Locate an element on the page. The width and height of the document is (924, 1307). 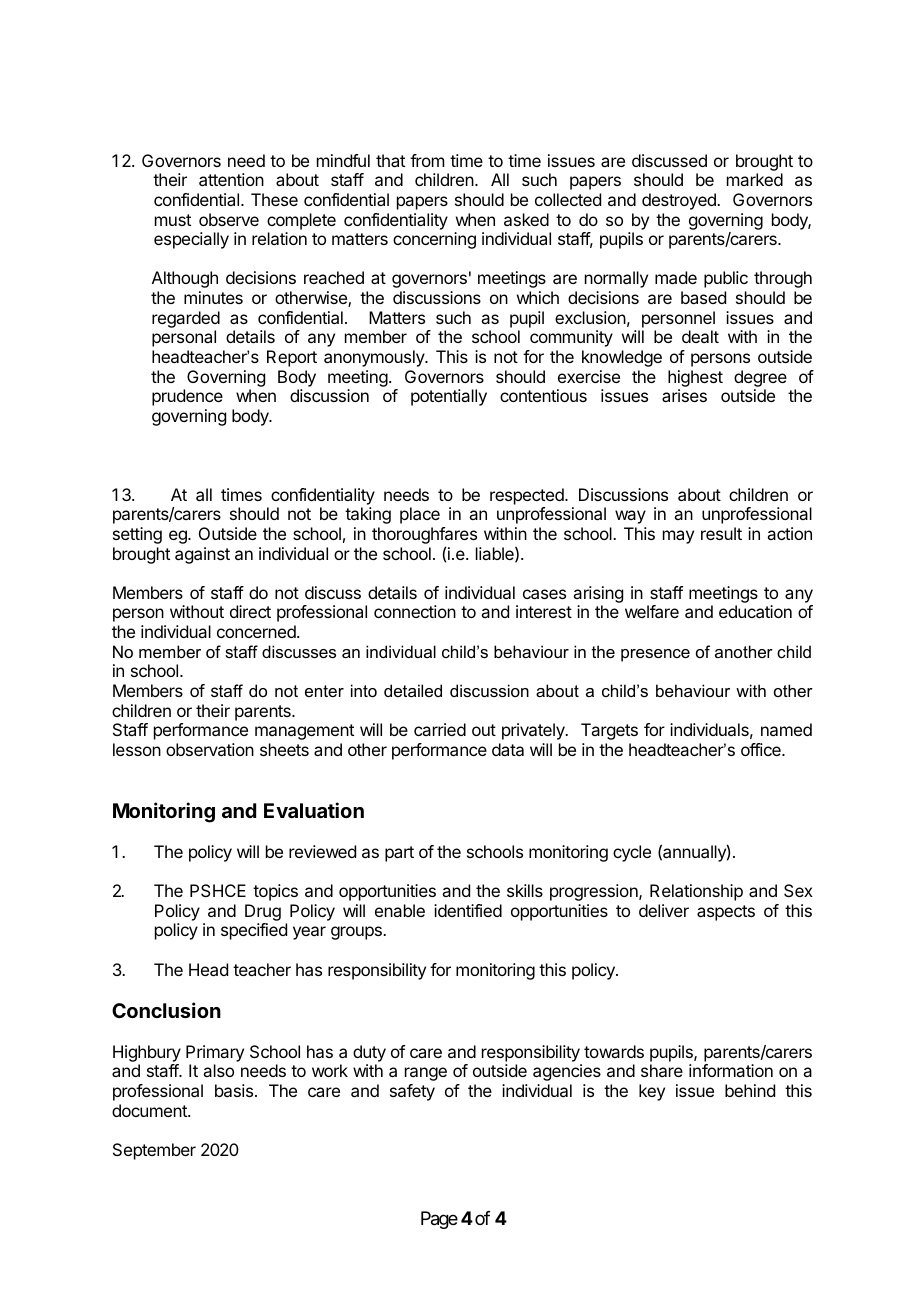
September is located at coordinates (154, 1151).
